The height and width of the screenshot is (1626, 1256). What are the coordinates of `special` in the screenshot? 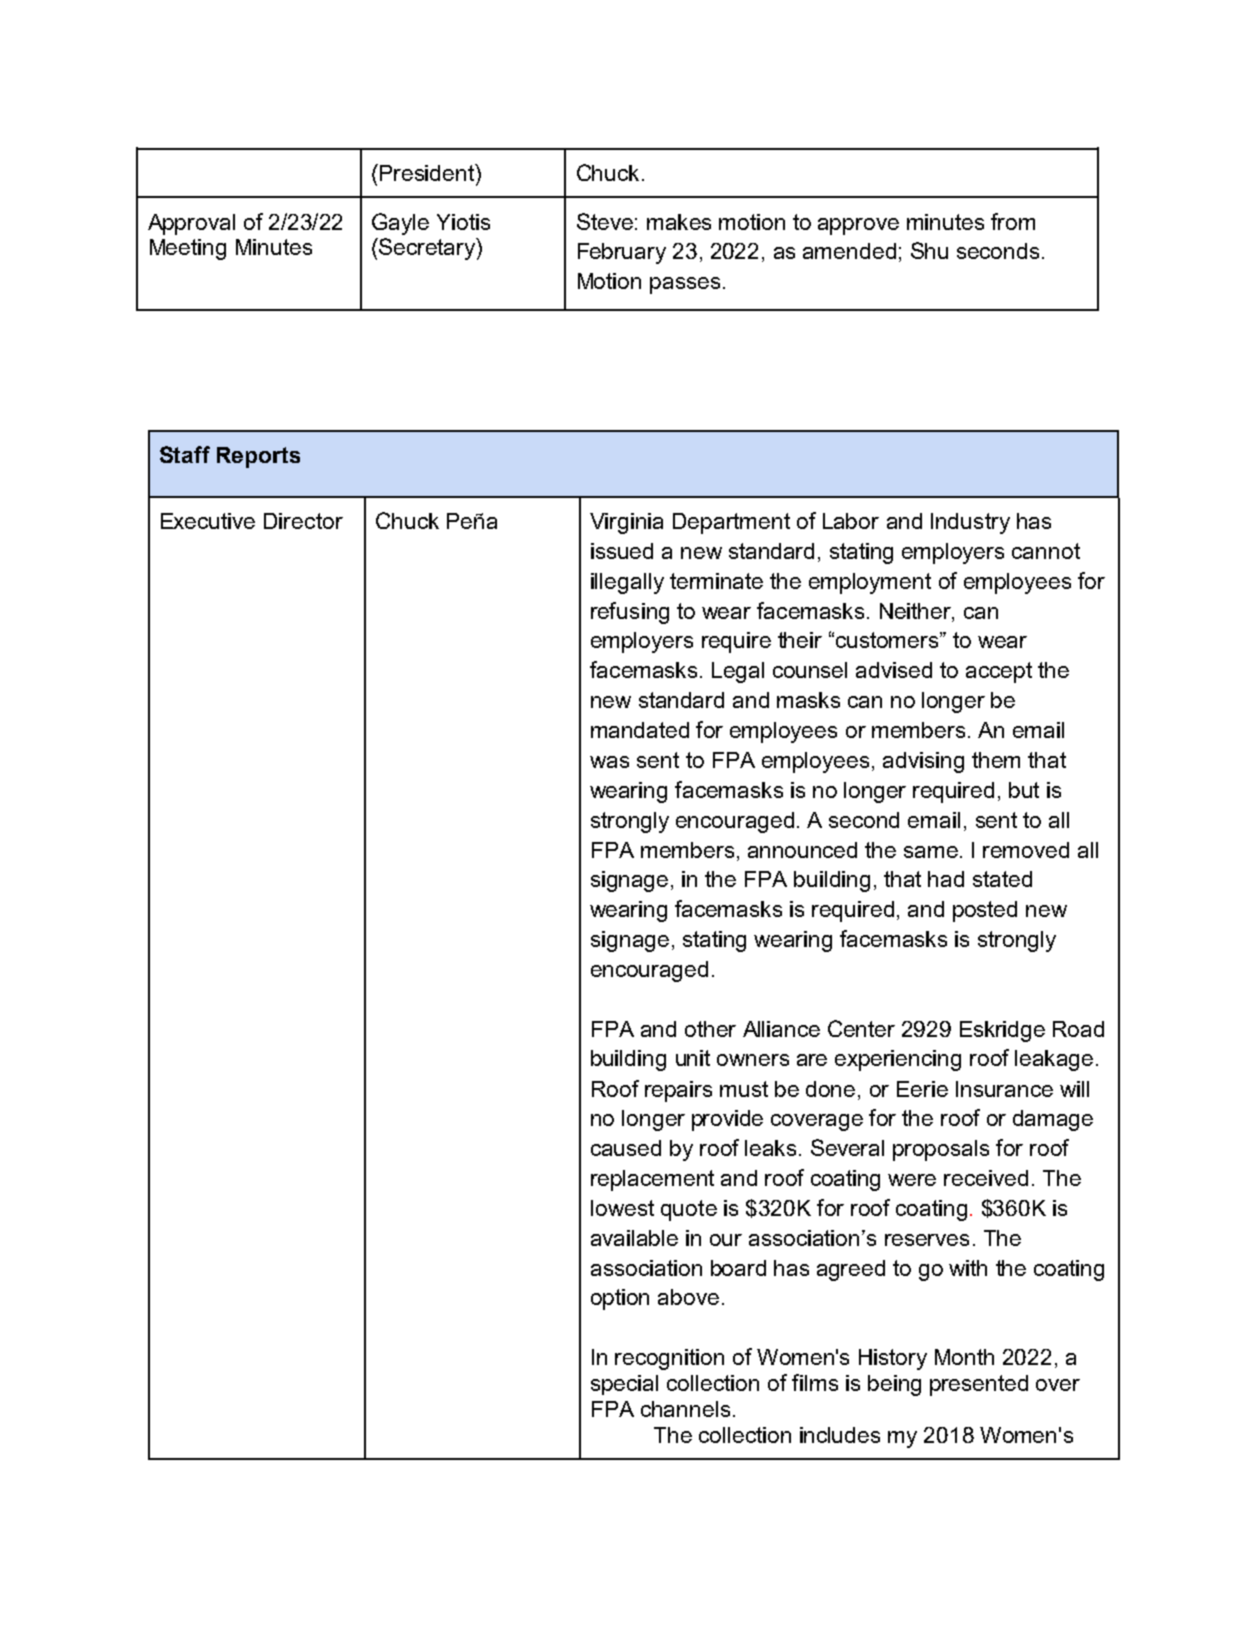 It's located at (624, 1385).
